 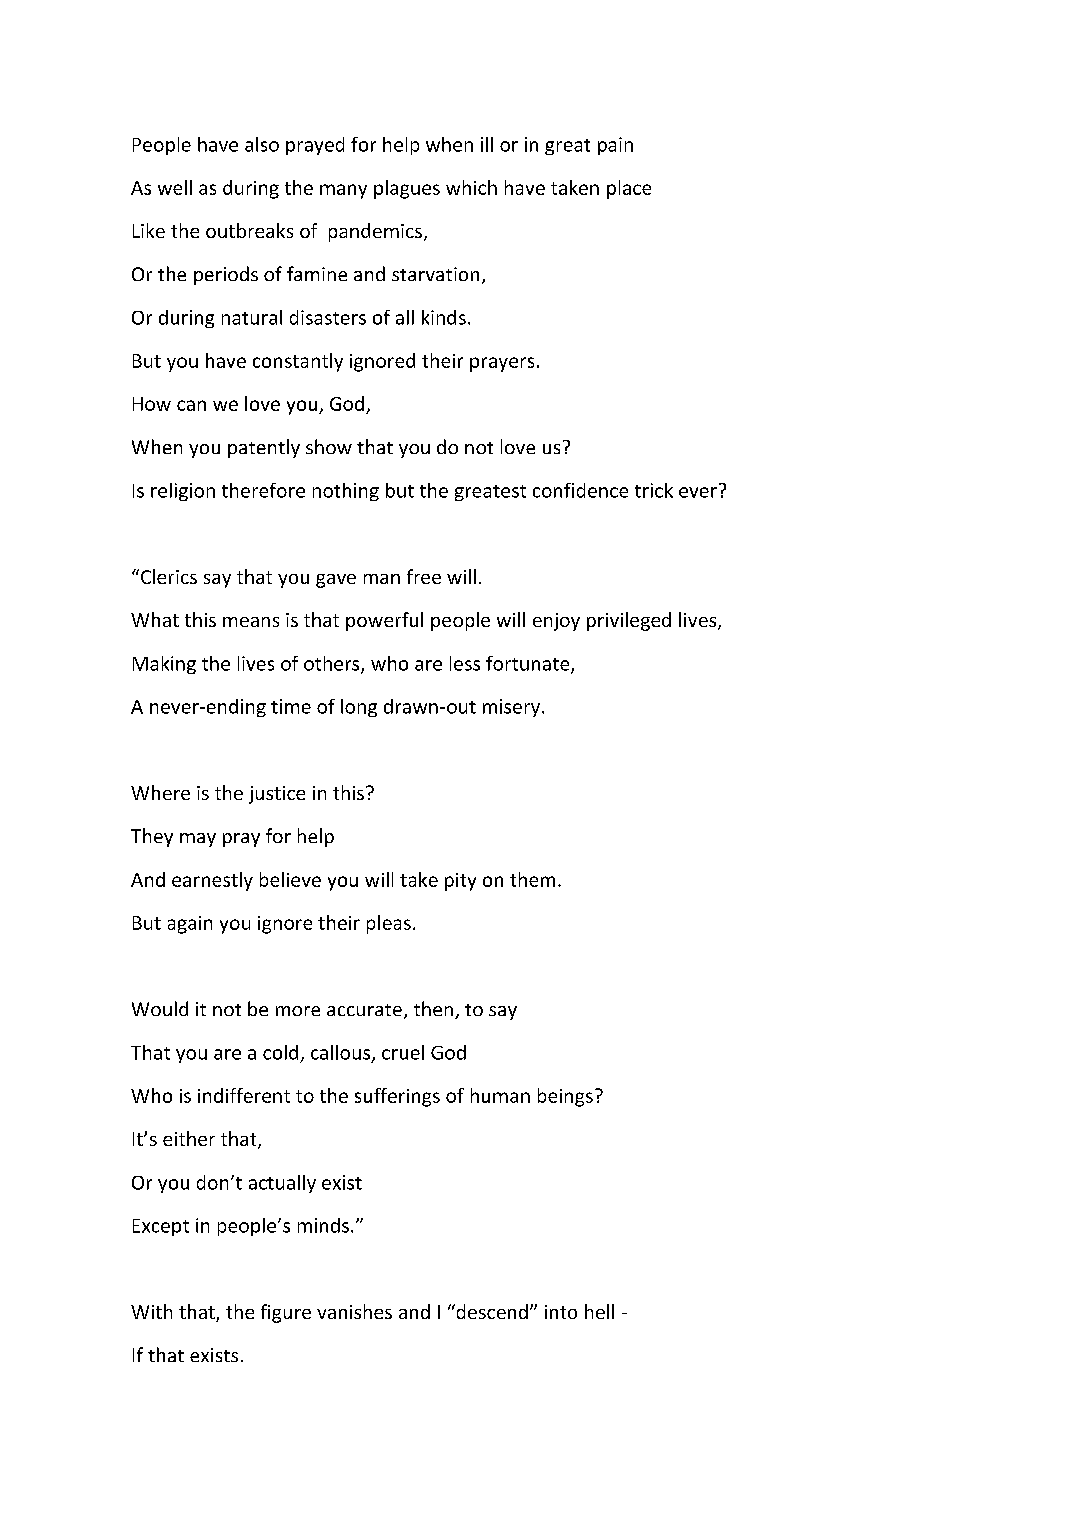 What do you see at coordinates (175, 187) in the image?
I see `well` at bounding box center [175, 187].
